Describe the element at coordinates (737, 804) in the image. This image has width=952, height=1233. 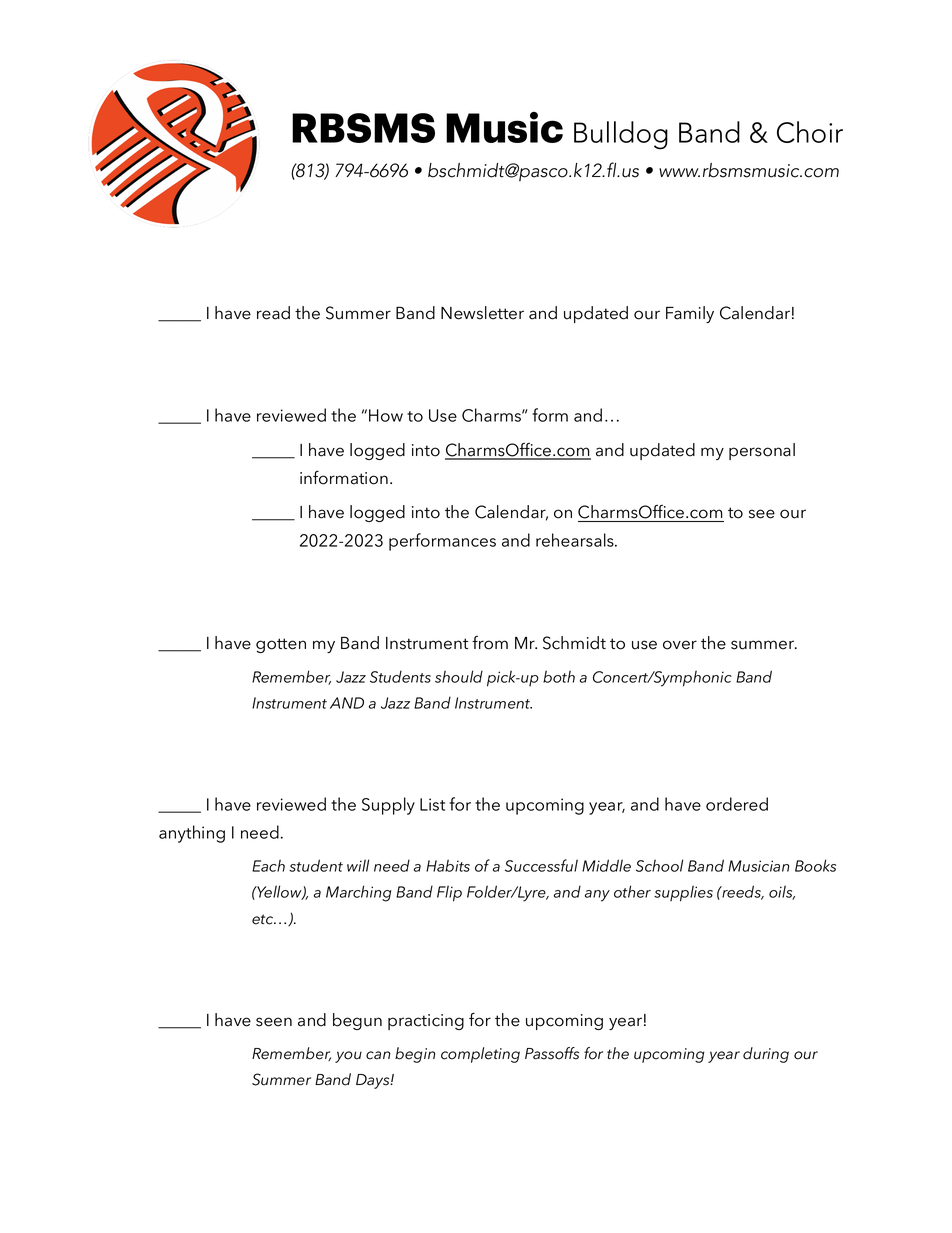
I see `ordered` at that location.
